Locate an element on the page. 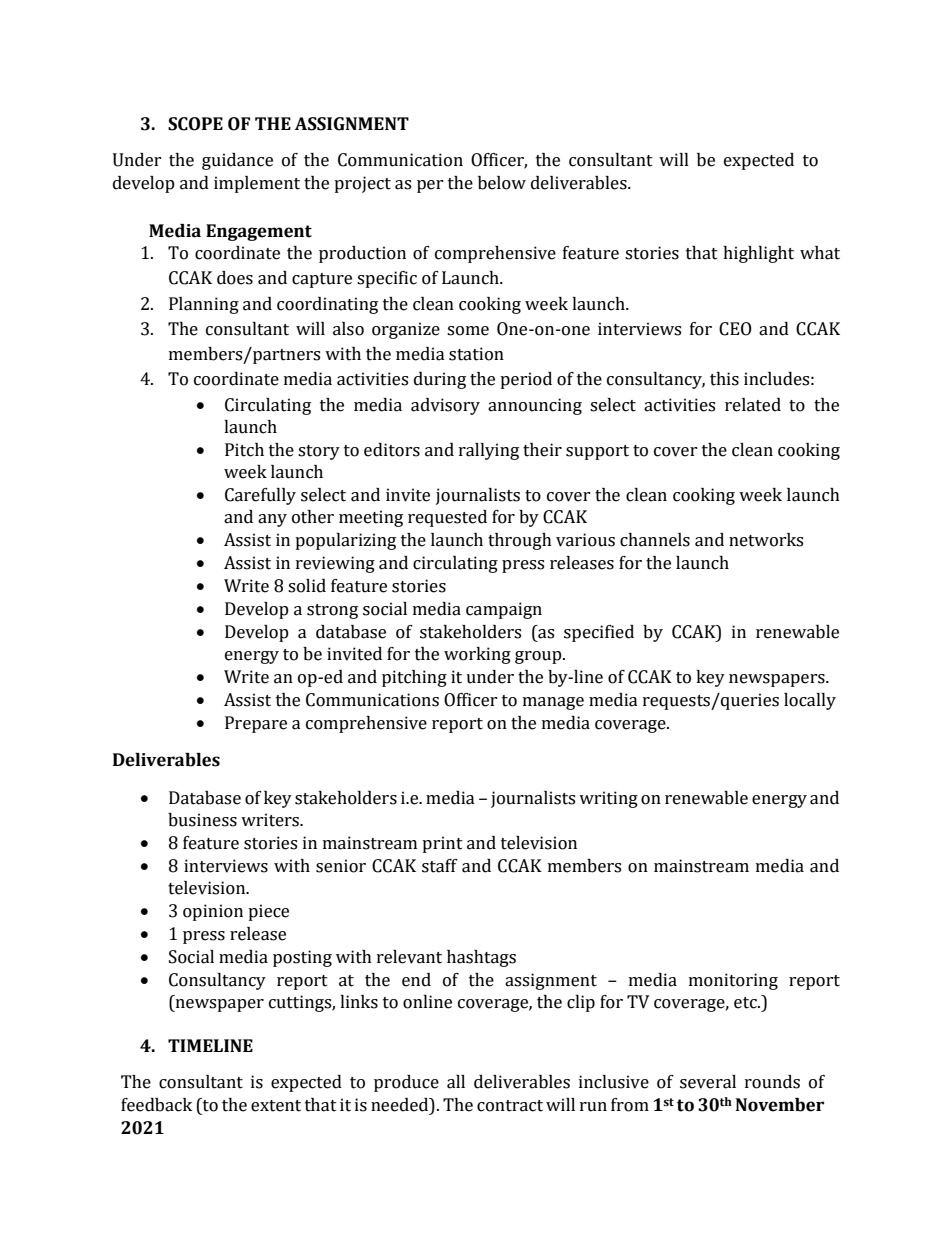 This document has width=952, height=1233. solid is located at coordinates (307, 586).
